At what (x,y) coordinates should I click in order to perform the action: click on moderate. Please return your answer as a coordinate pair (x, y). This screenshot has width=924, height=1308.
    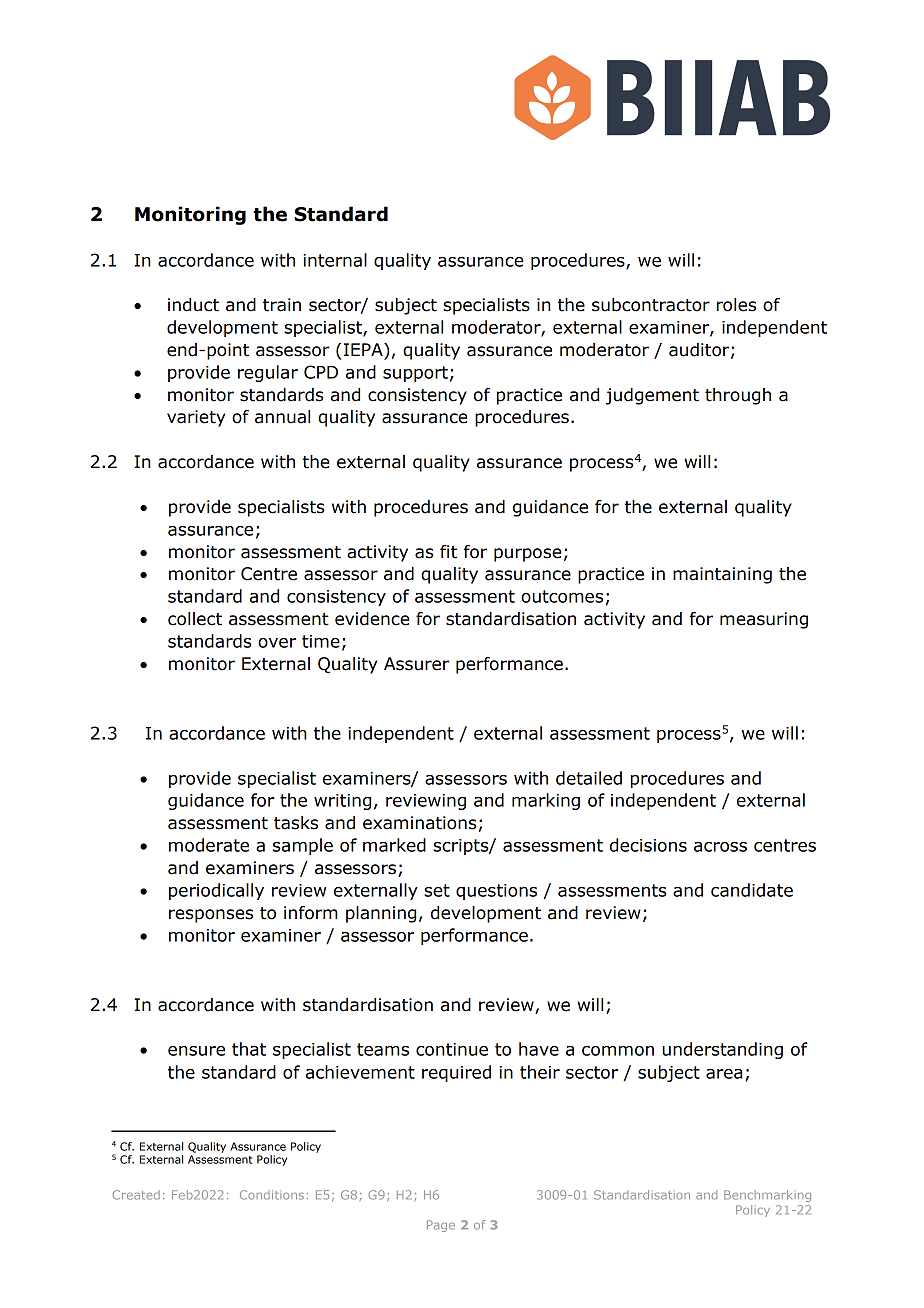
    Looking at the image, I should click on (209, 845).
